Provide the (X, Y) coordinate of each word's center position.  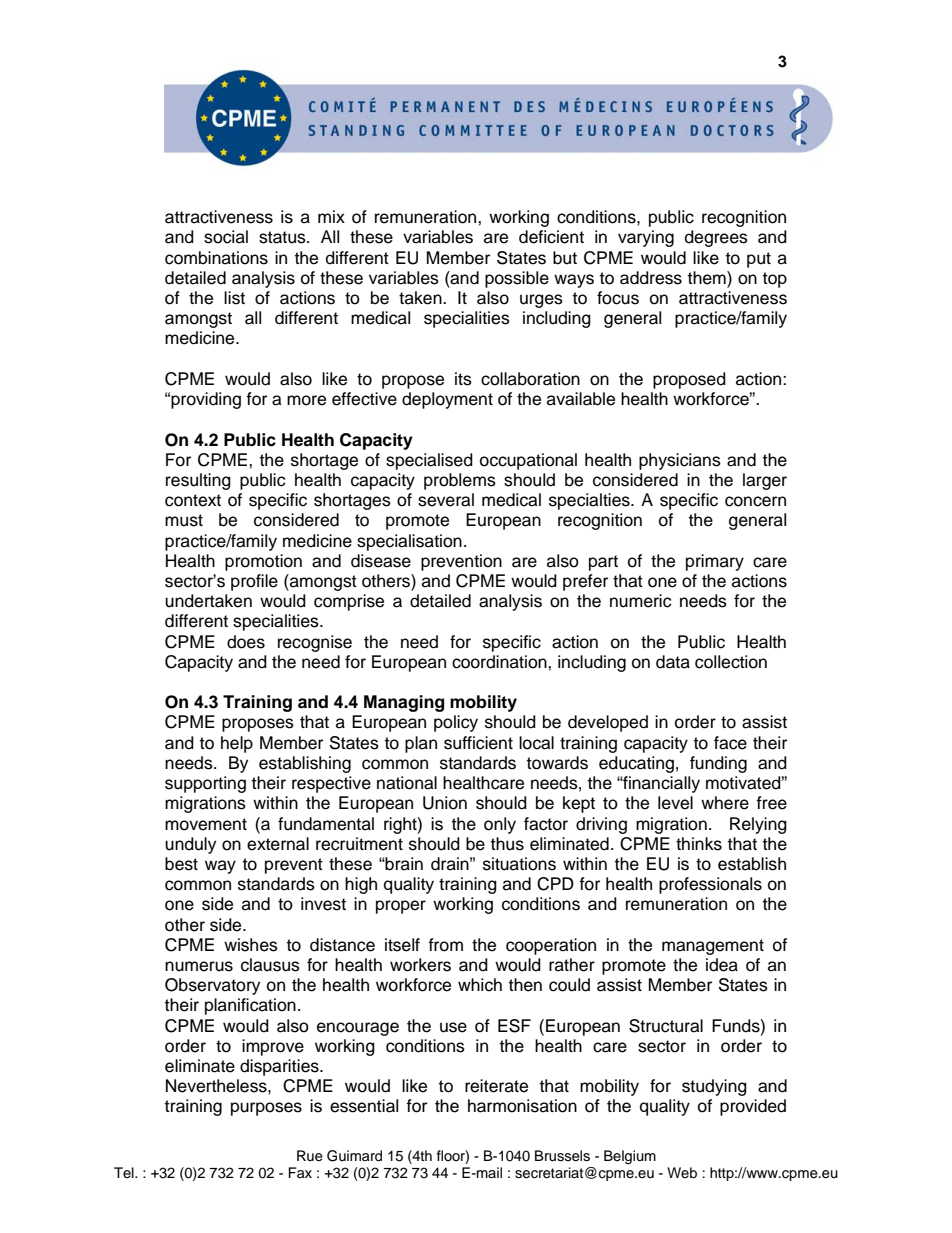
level (675, 803)
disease (381, 561)
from (445, 945)
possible (517, 279)
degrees (716, 238)
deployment (447, 400)
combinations (216, 258)
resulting (198, 481)
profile (254, 582)
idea (722, 965)
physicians (680, 461)
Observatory (212, 986)
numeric (640, 601)
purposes (266, 1109)
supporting (205, 784)
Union (445, 803)
